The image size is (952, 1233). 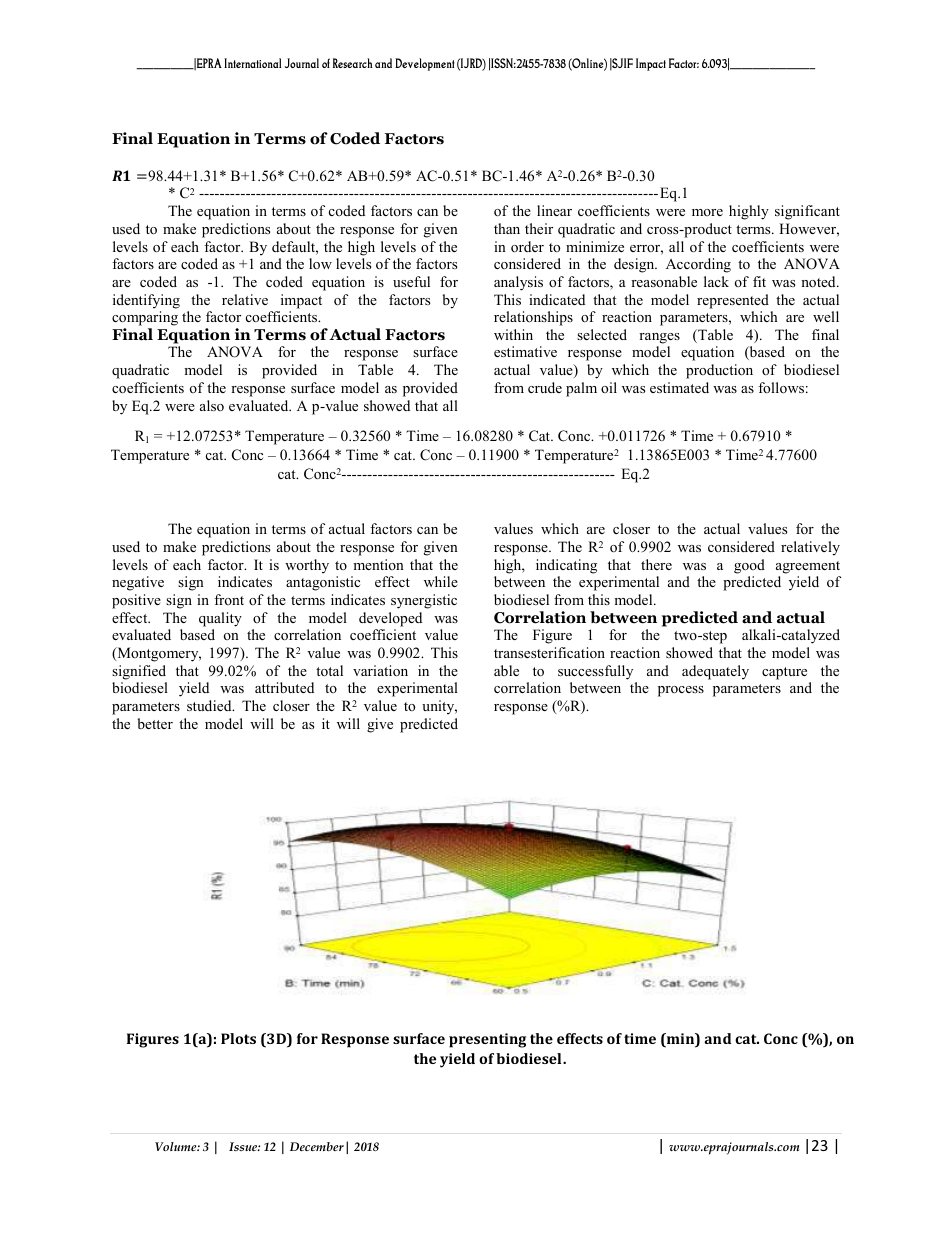 I want to click on Plots, so click(x=238, y=1038).
